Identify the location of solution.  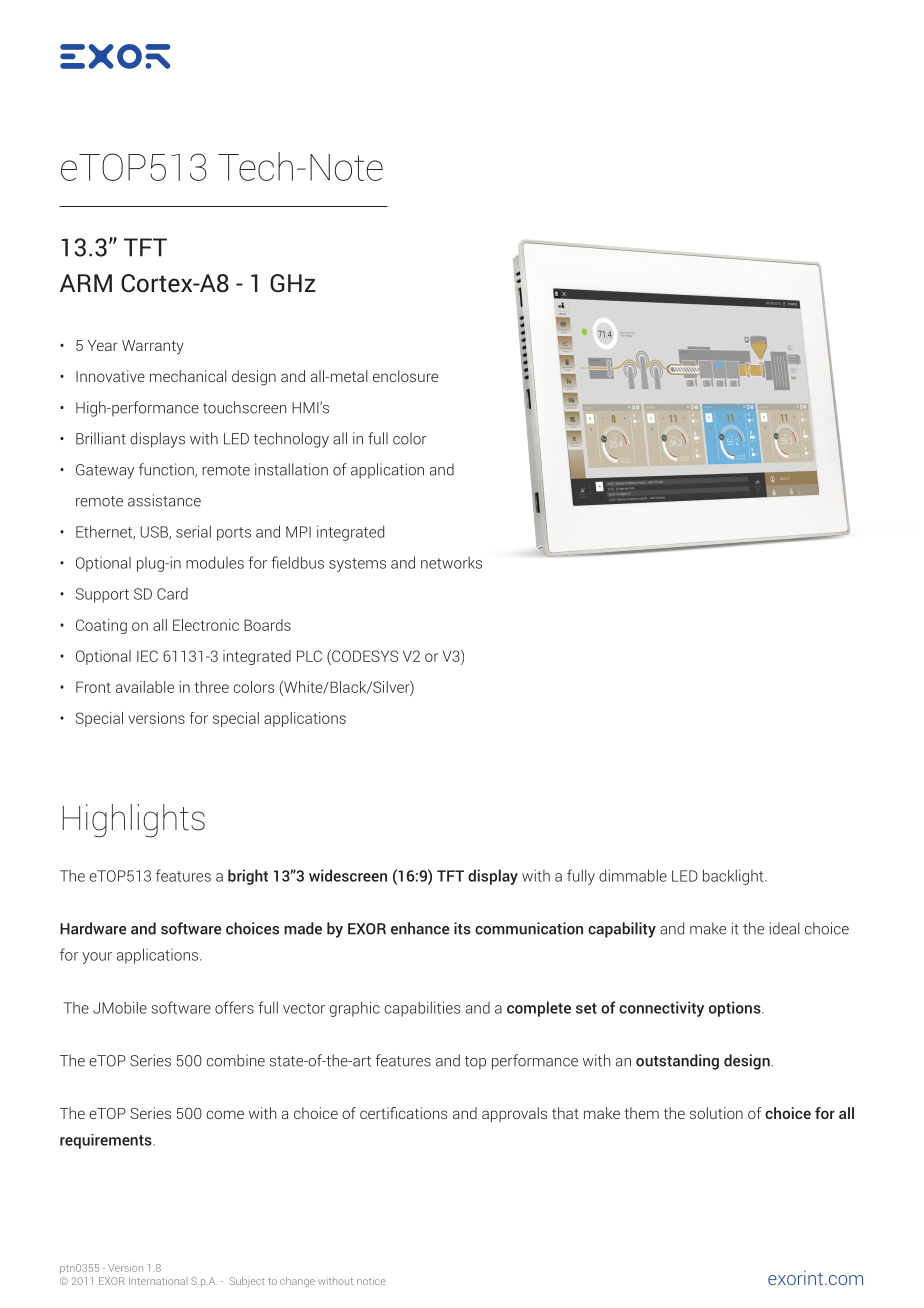
(716, 1113).
